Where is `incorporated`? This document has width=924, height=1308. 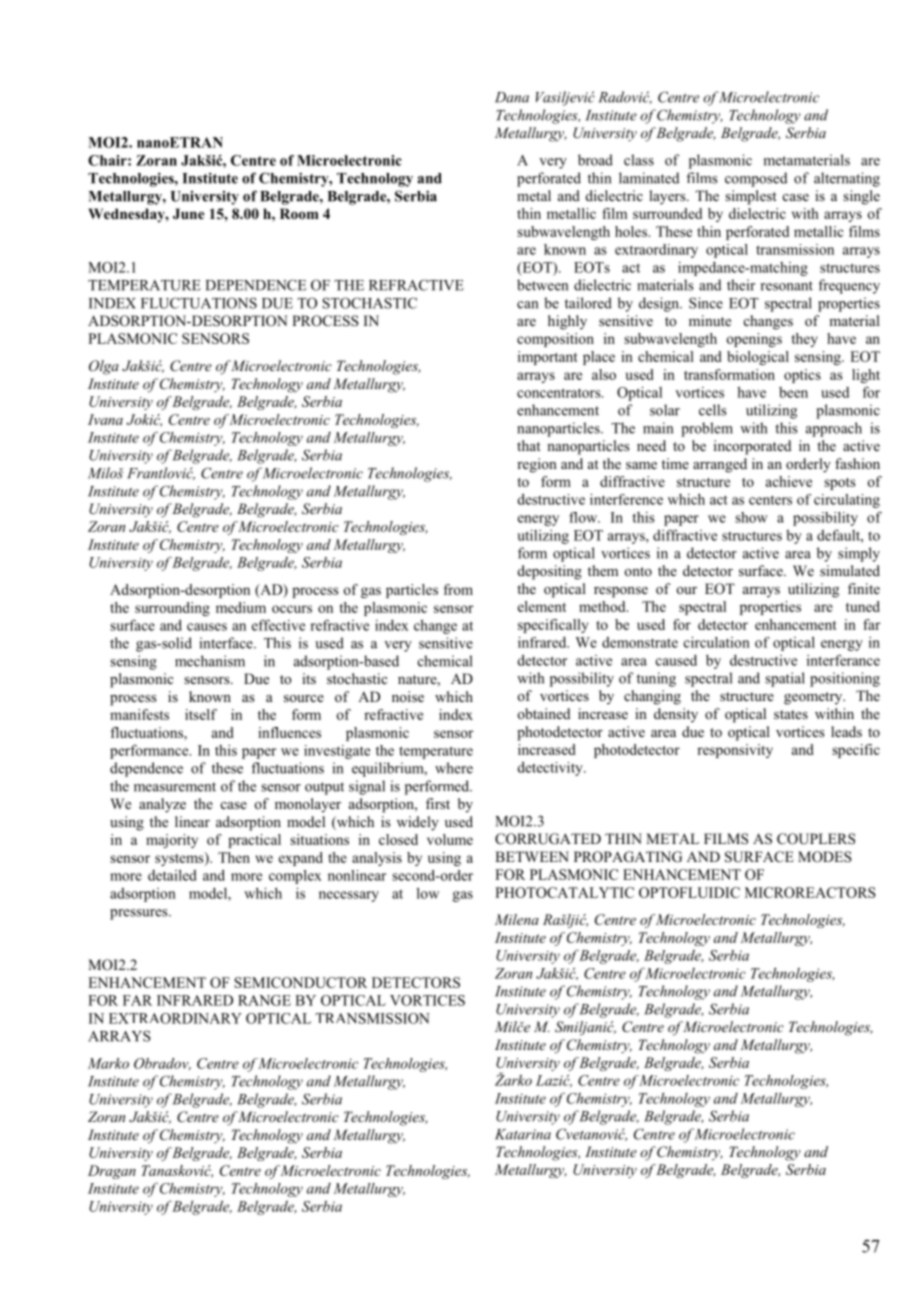
incorporated is located at coordinates (752, 447).
